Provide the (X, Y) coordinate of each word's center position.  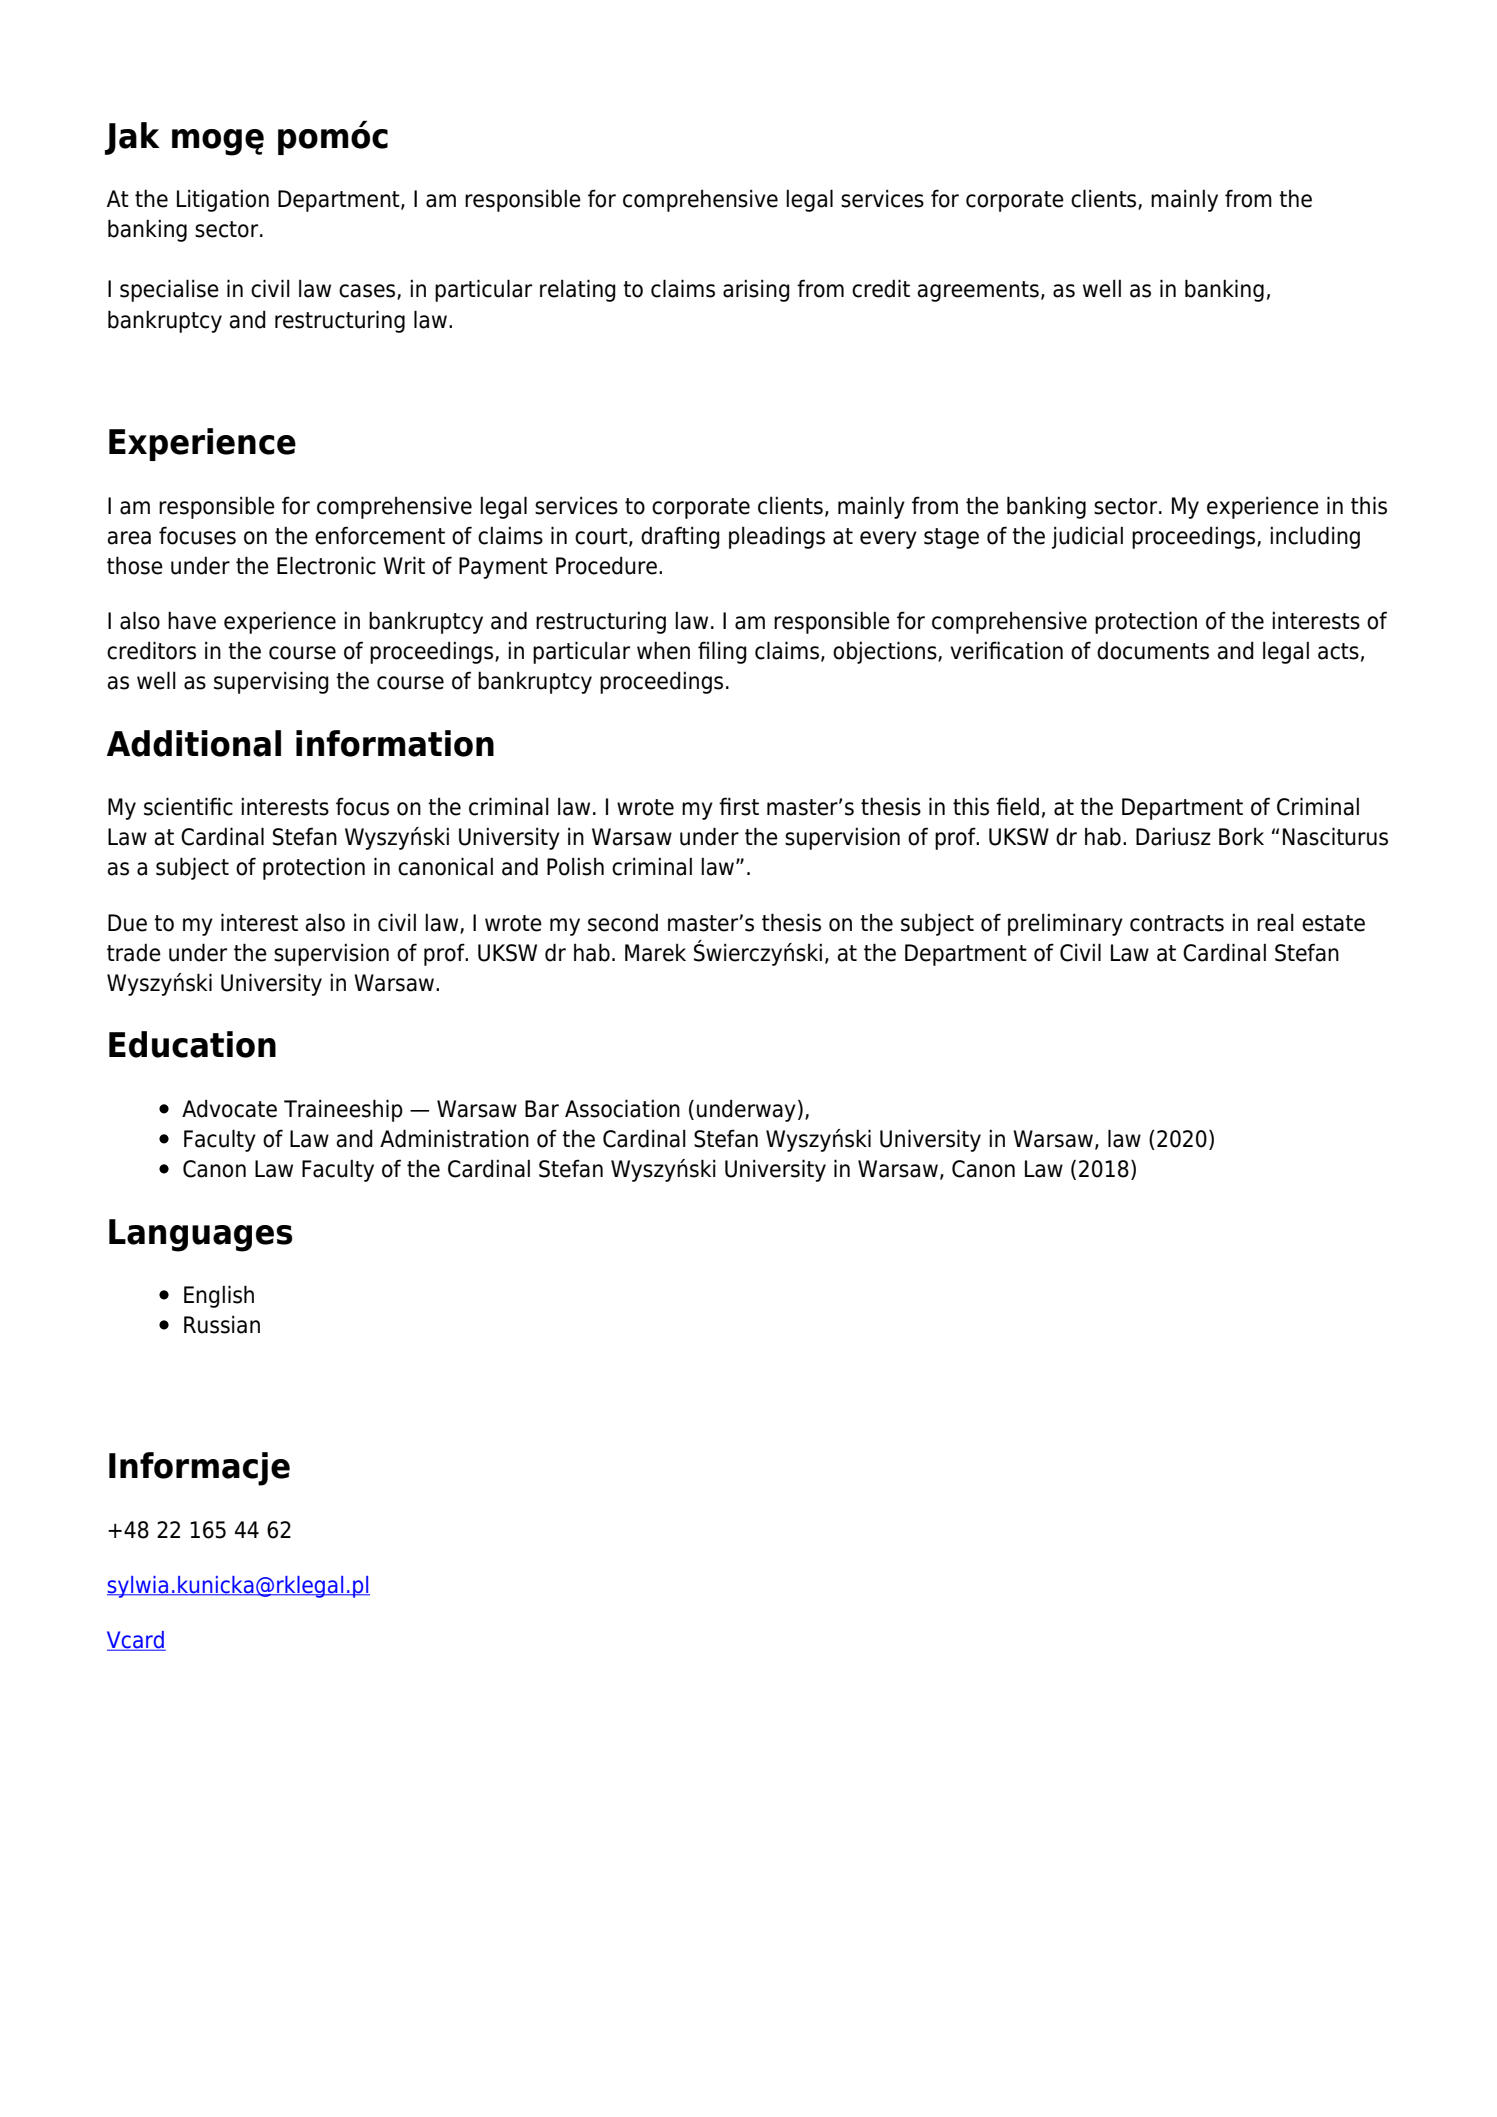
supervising (271, 682)
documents (1153, 650)
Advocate (229, 1108)
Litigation (223, 200)
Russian (222, 1324)
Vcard (136, 1641)
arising (756, 290)
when (663, 650)
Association (622, 1108)
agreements (978, 291)
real (1275, 922)
